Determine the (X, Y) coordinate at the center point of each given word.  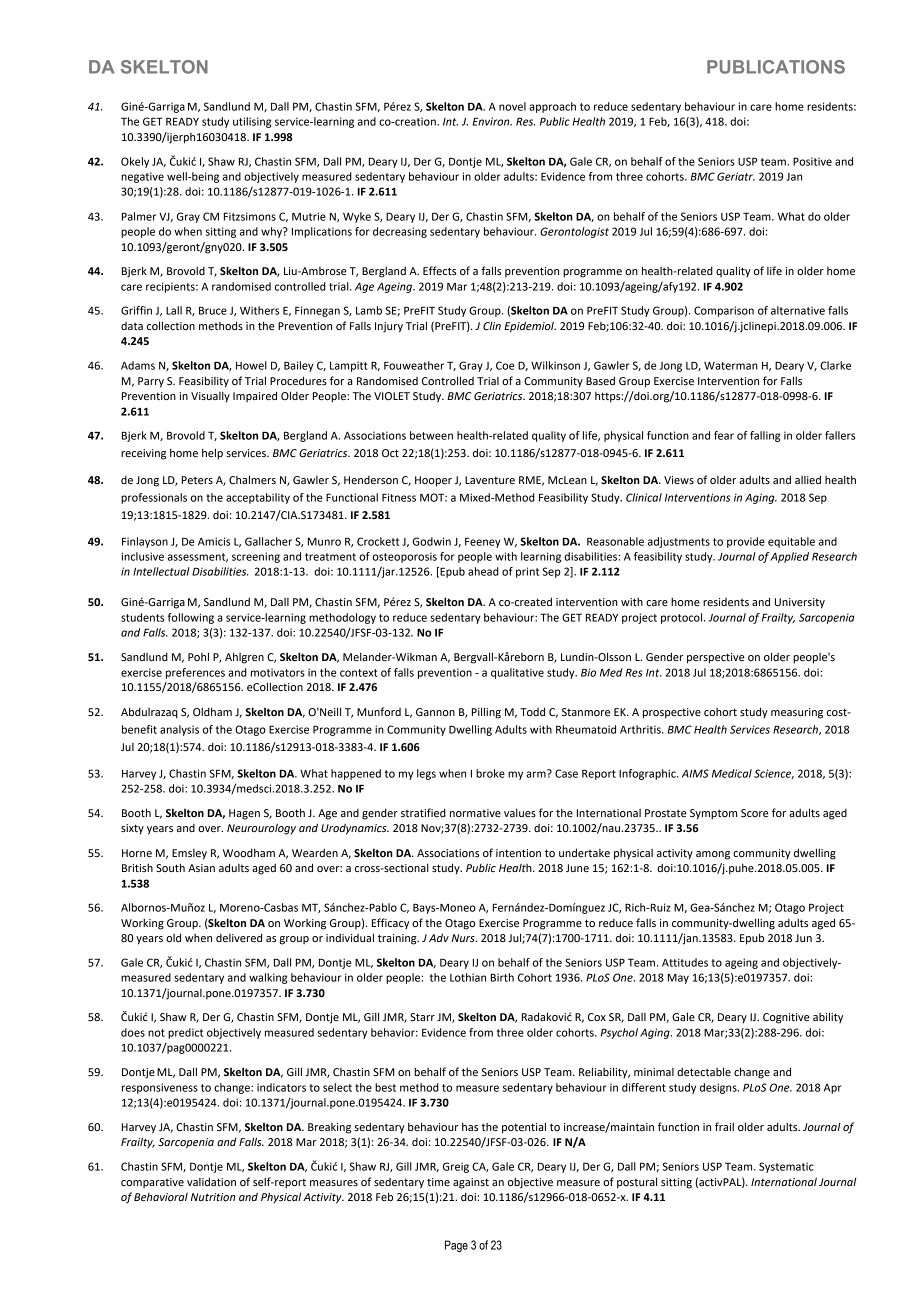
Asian (201, 868)
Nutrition (213, 1197)
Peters (197, 480)
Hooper (433, 481)
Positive (812, 161)
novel (512, 106)
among (713, 855)
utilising (252, 122)
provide (746, 542)
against (471, 1183)
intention (518, 853)
